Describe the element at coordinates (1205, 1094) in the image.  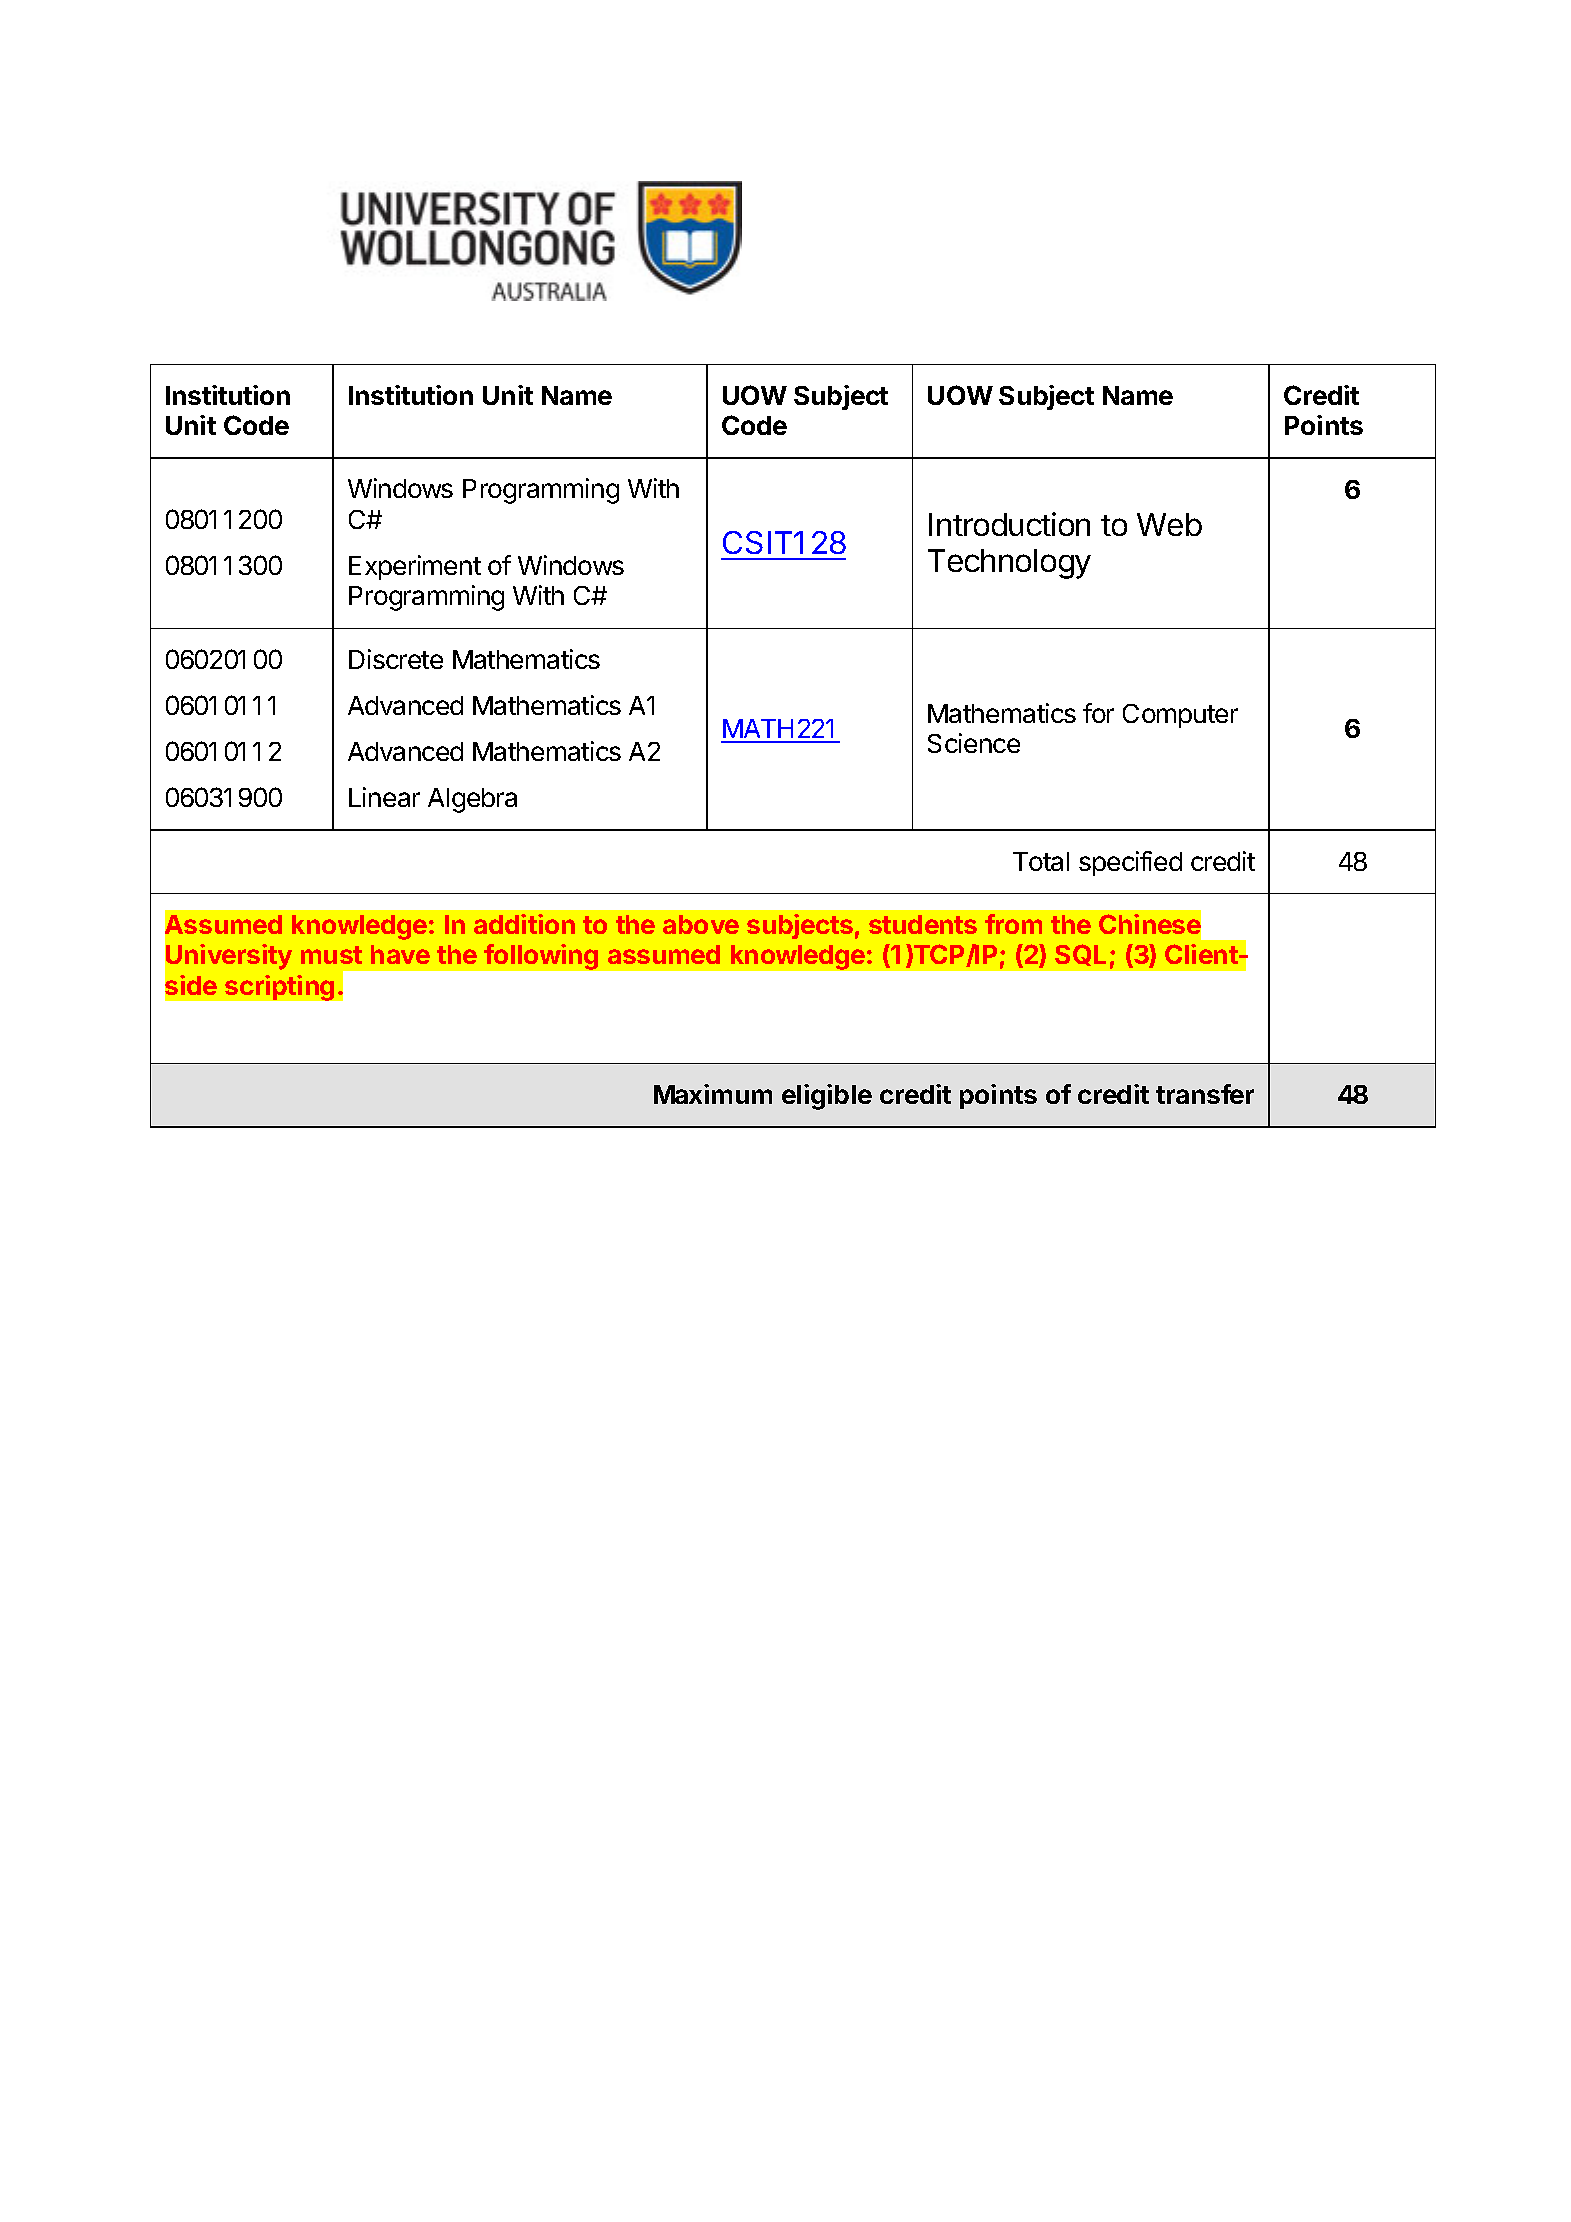
I see `transfer` at that location.
